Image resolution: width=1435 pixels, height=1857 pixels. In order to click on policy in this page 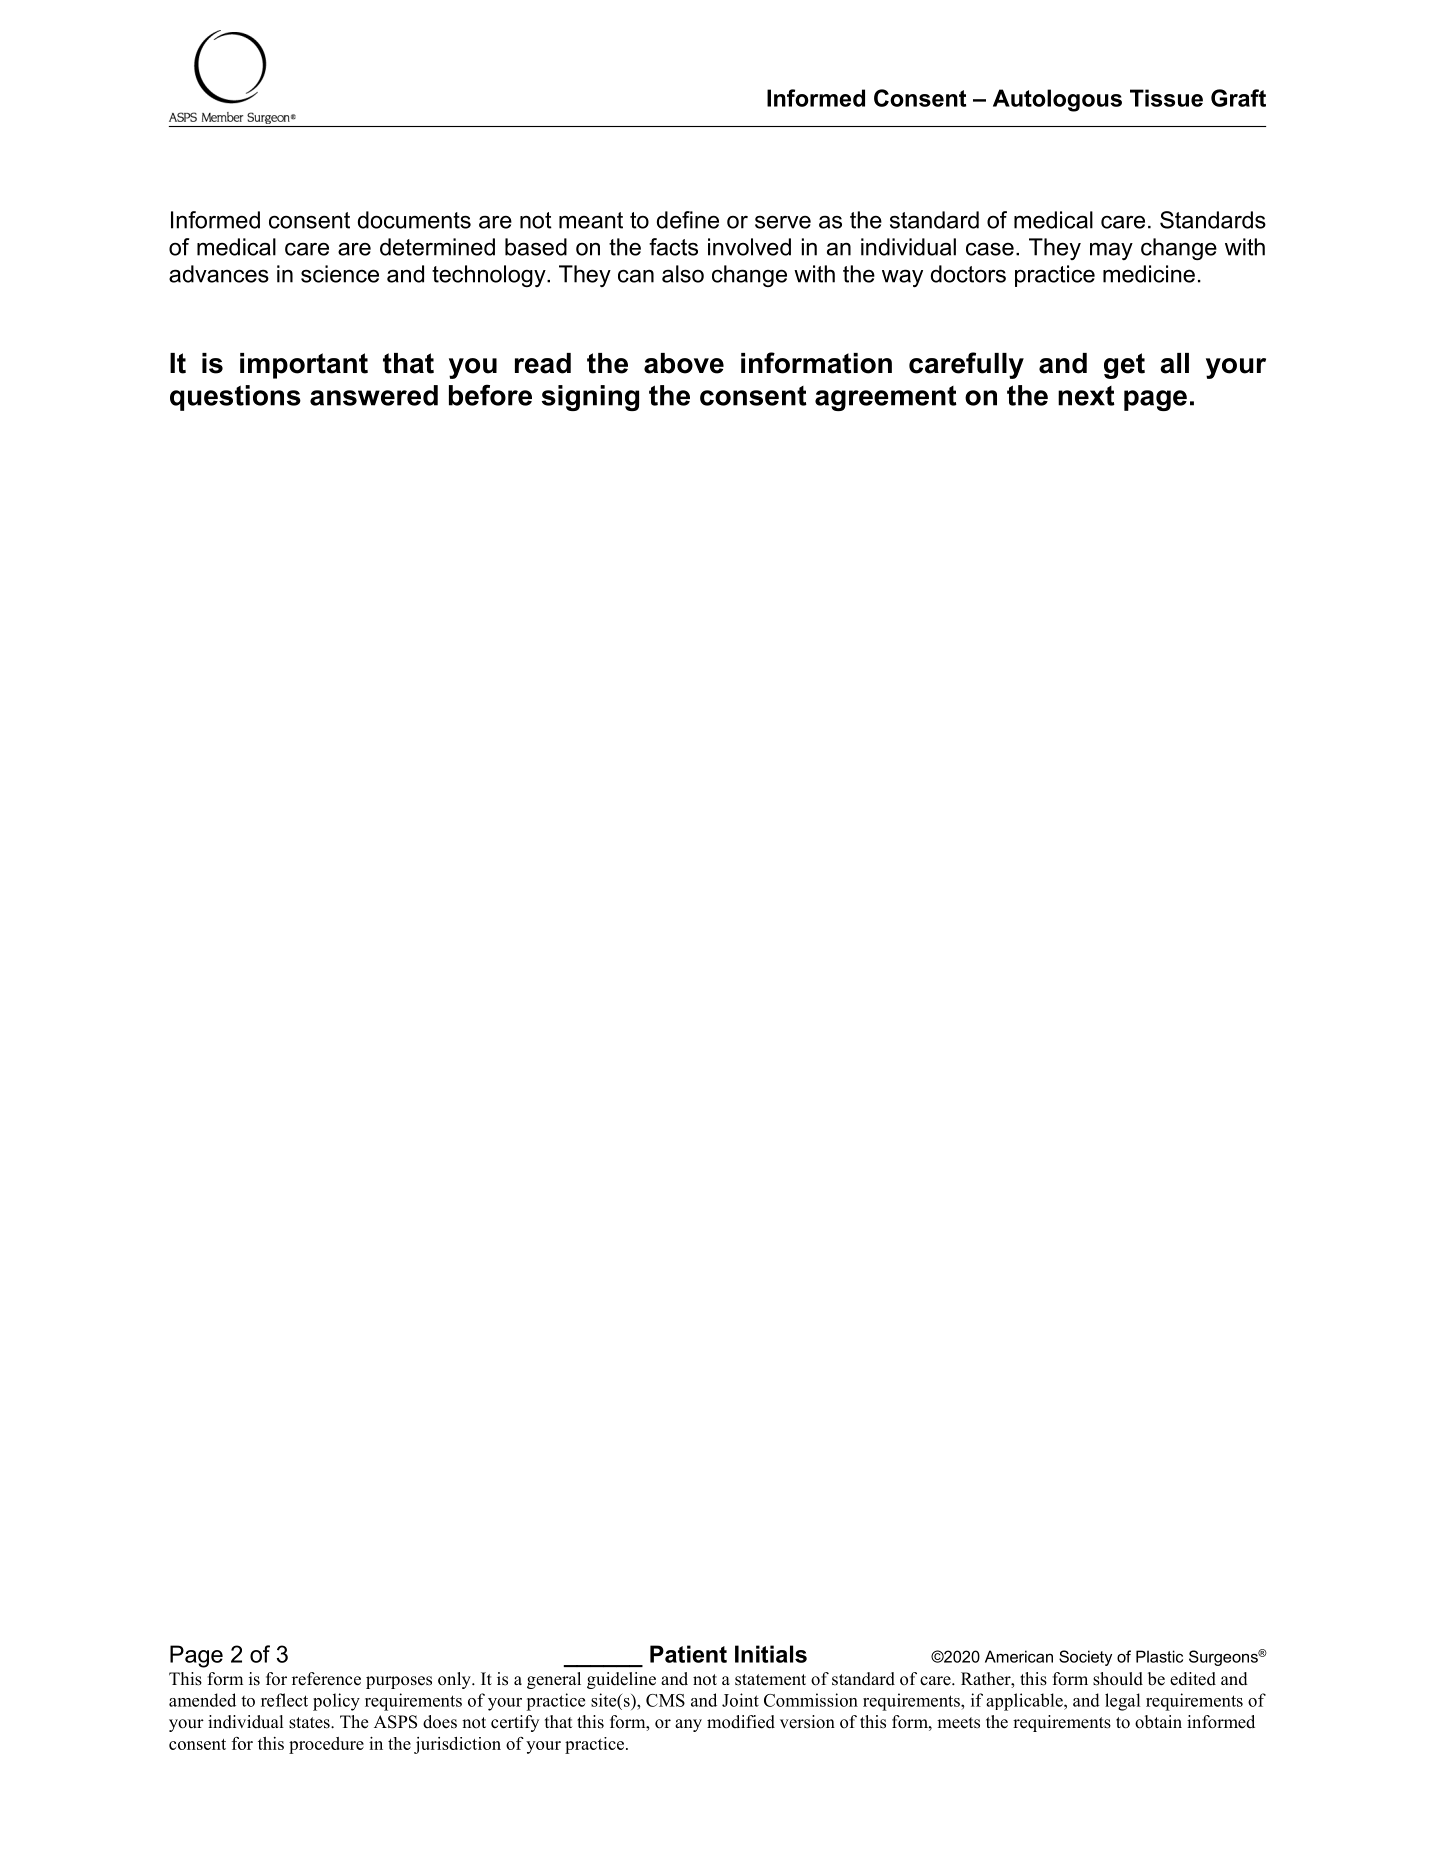, I will do `click(336, 1702)`.
